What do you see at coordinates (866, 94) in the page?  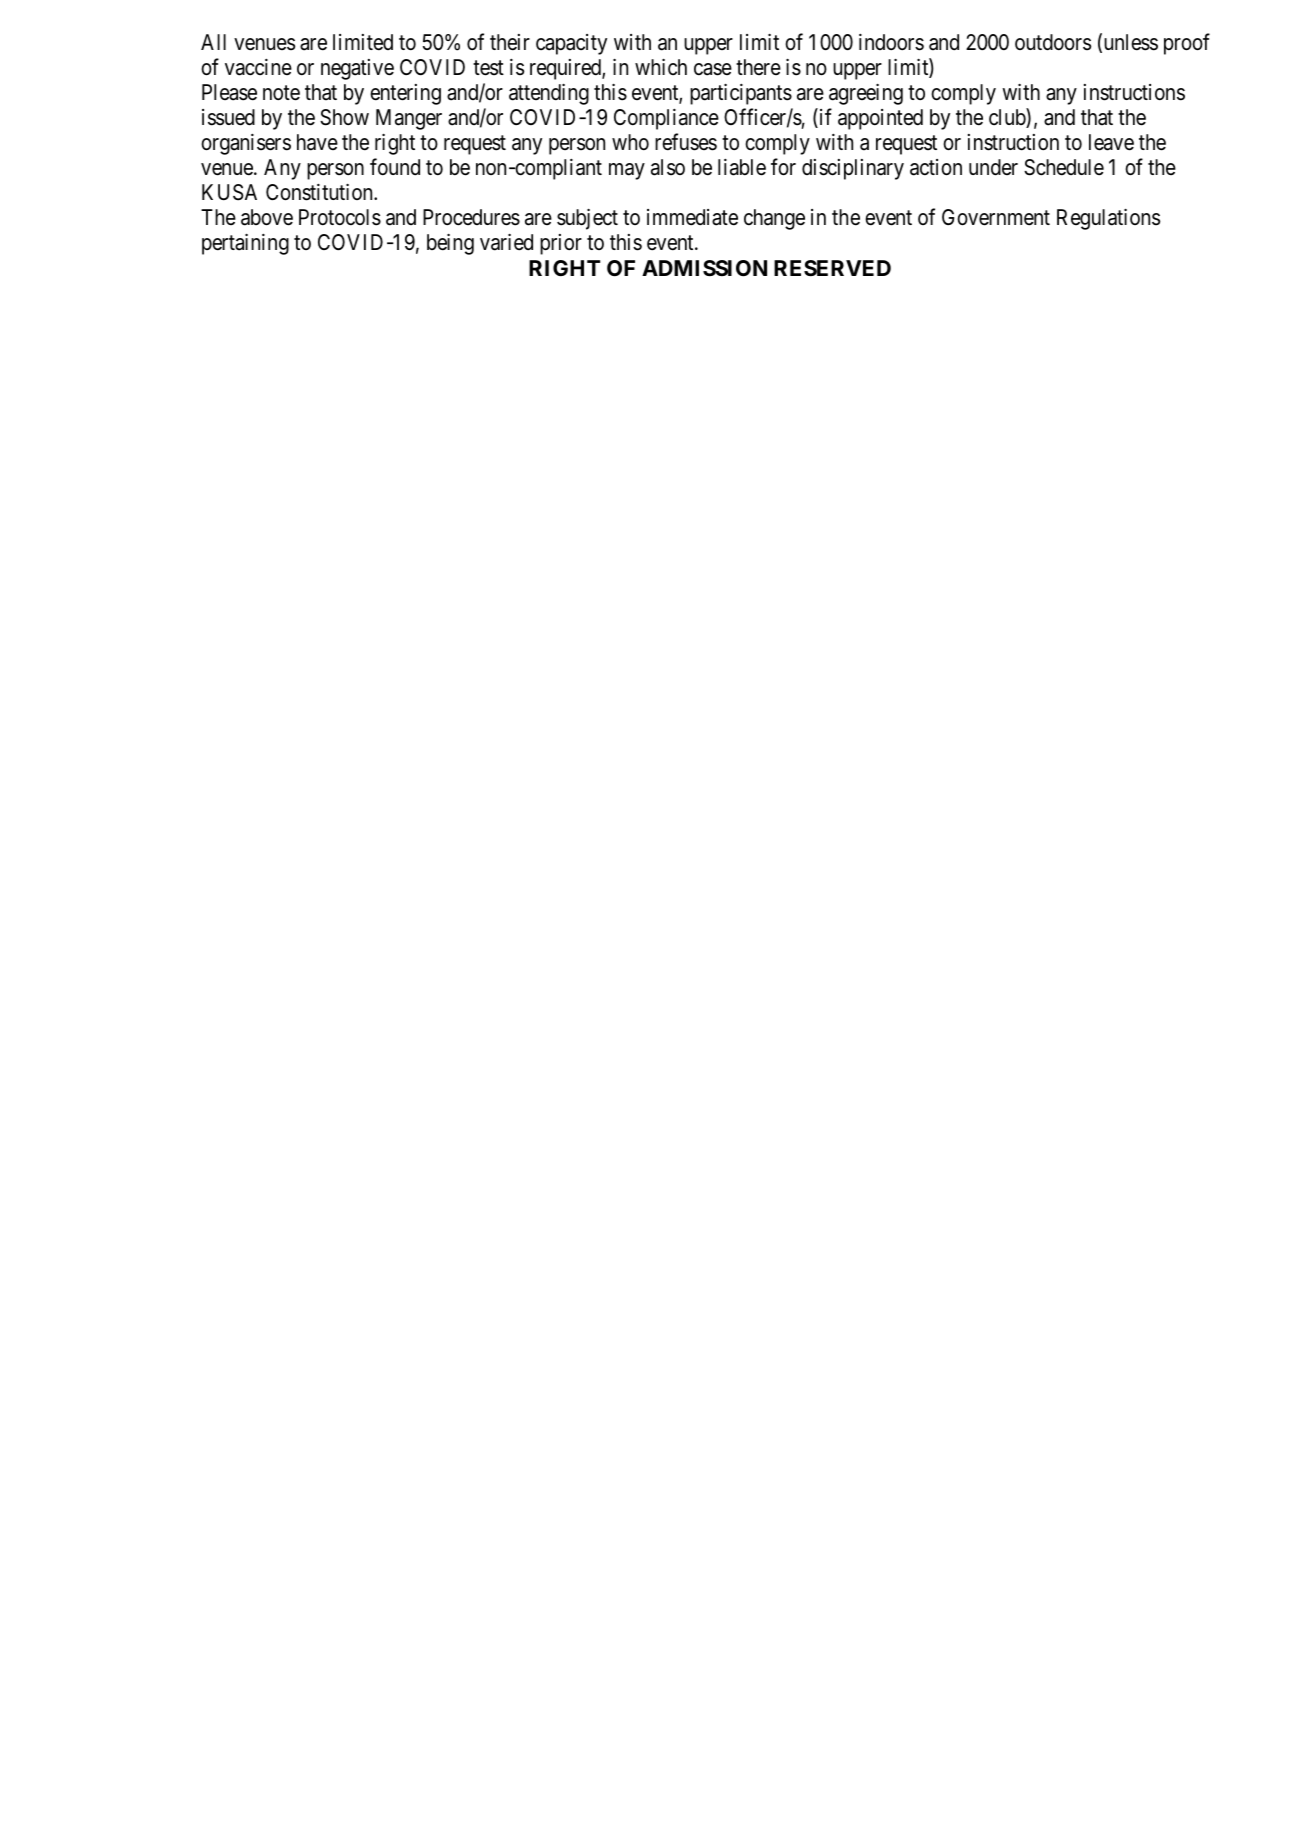 I see `agreeing` at bounding box center [866, 94].
